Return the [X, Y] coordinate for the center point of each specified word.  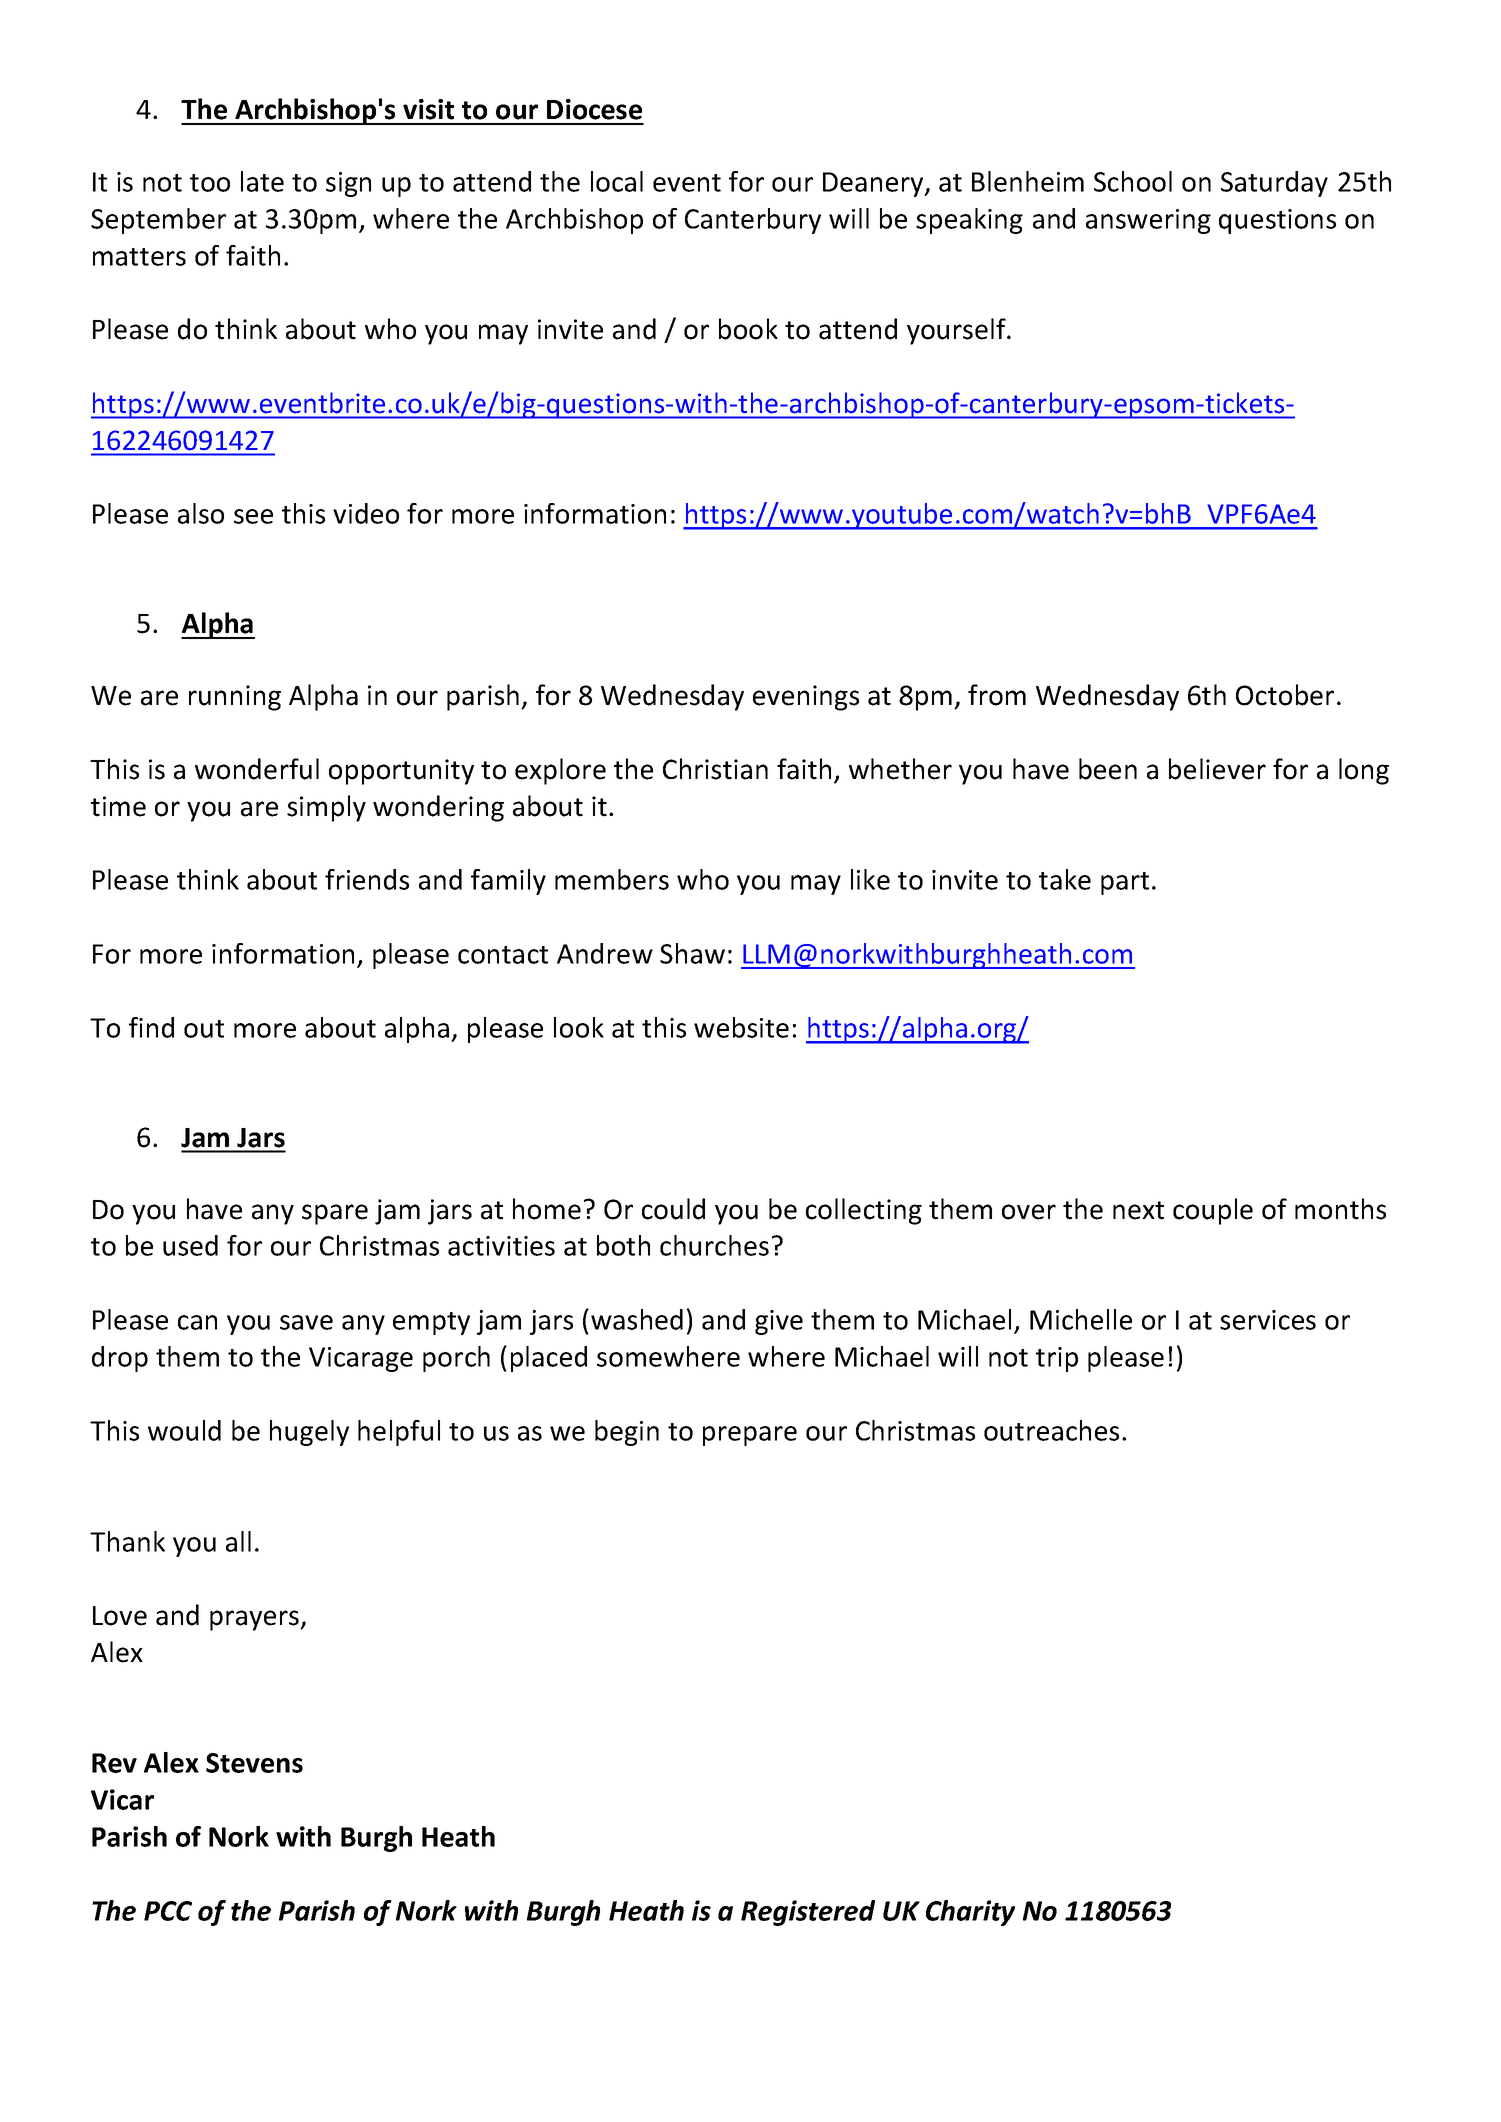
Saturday [1274, 184]
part [1125, 883]
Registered [808, 1913]
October [1285, 695]
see [253, 516]
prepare [750, 1436]
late [262, 181]
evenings [806, 698]
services [1268, 1320]
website [741, 1027]
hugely [309, 1433]
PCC [168, 1911]
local [617, 181]
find [151, 1027]
